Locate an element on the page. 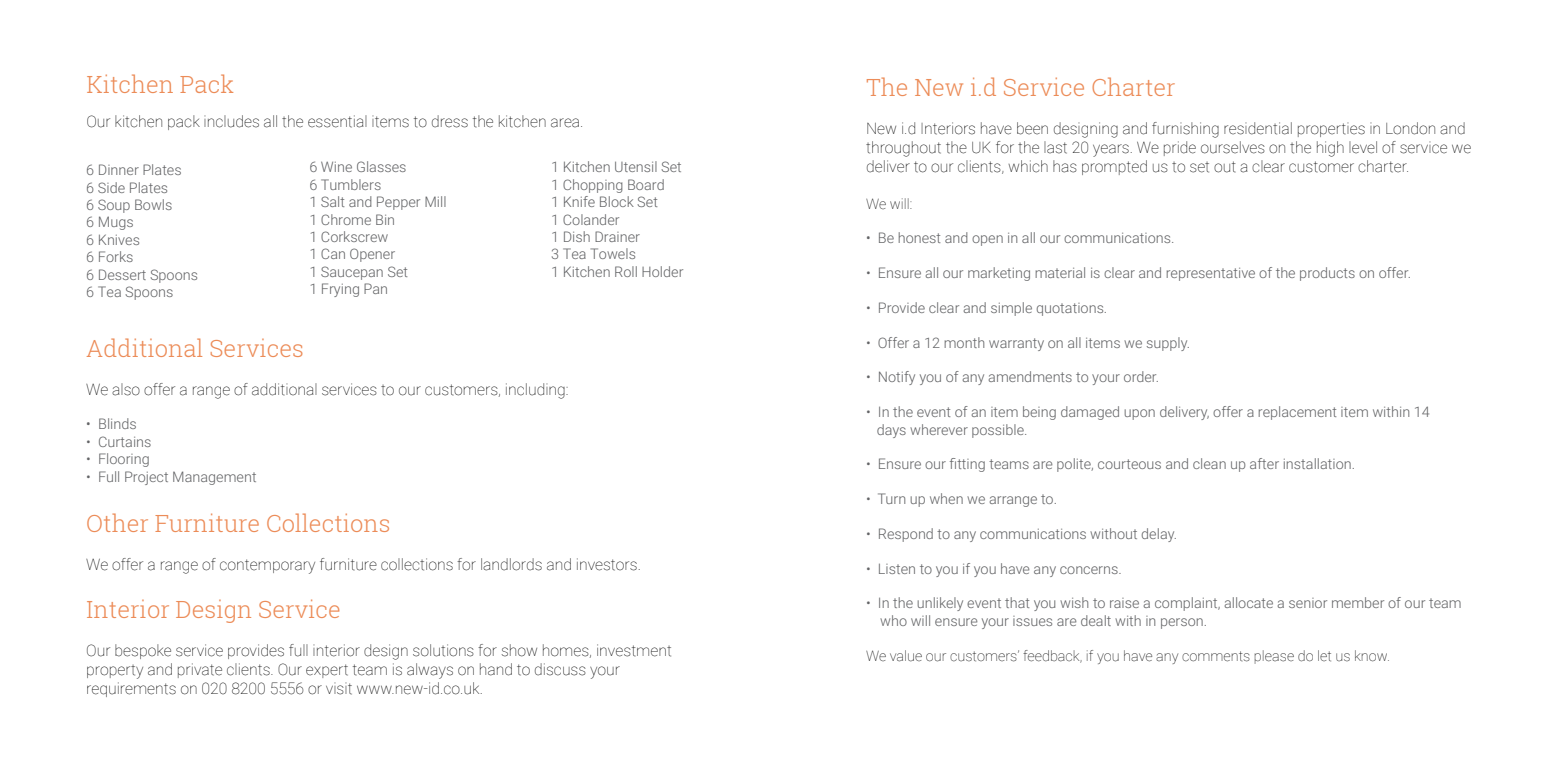 The height and width of the image is (784, 1568). please is located at coordinates (1274, 657).
